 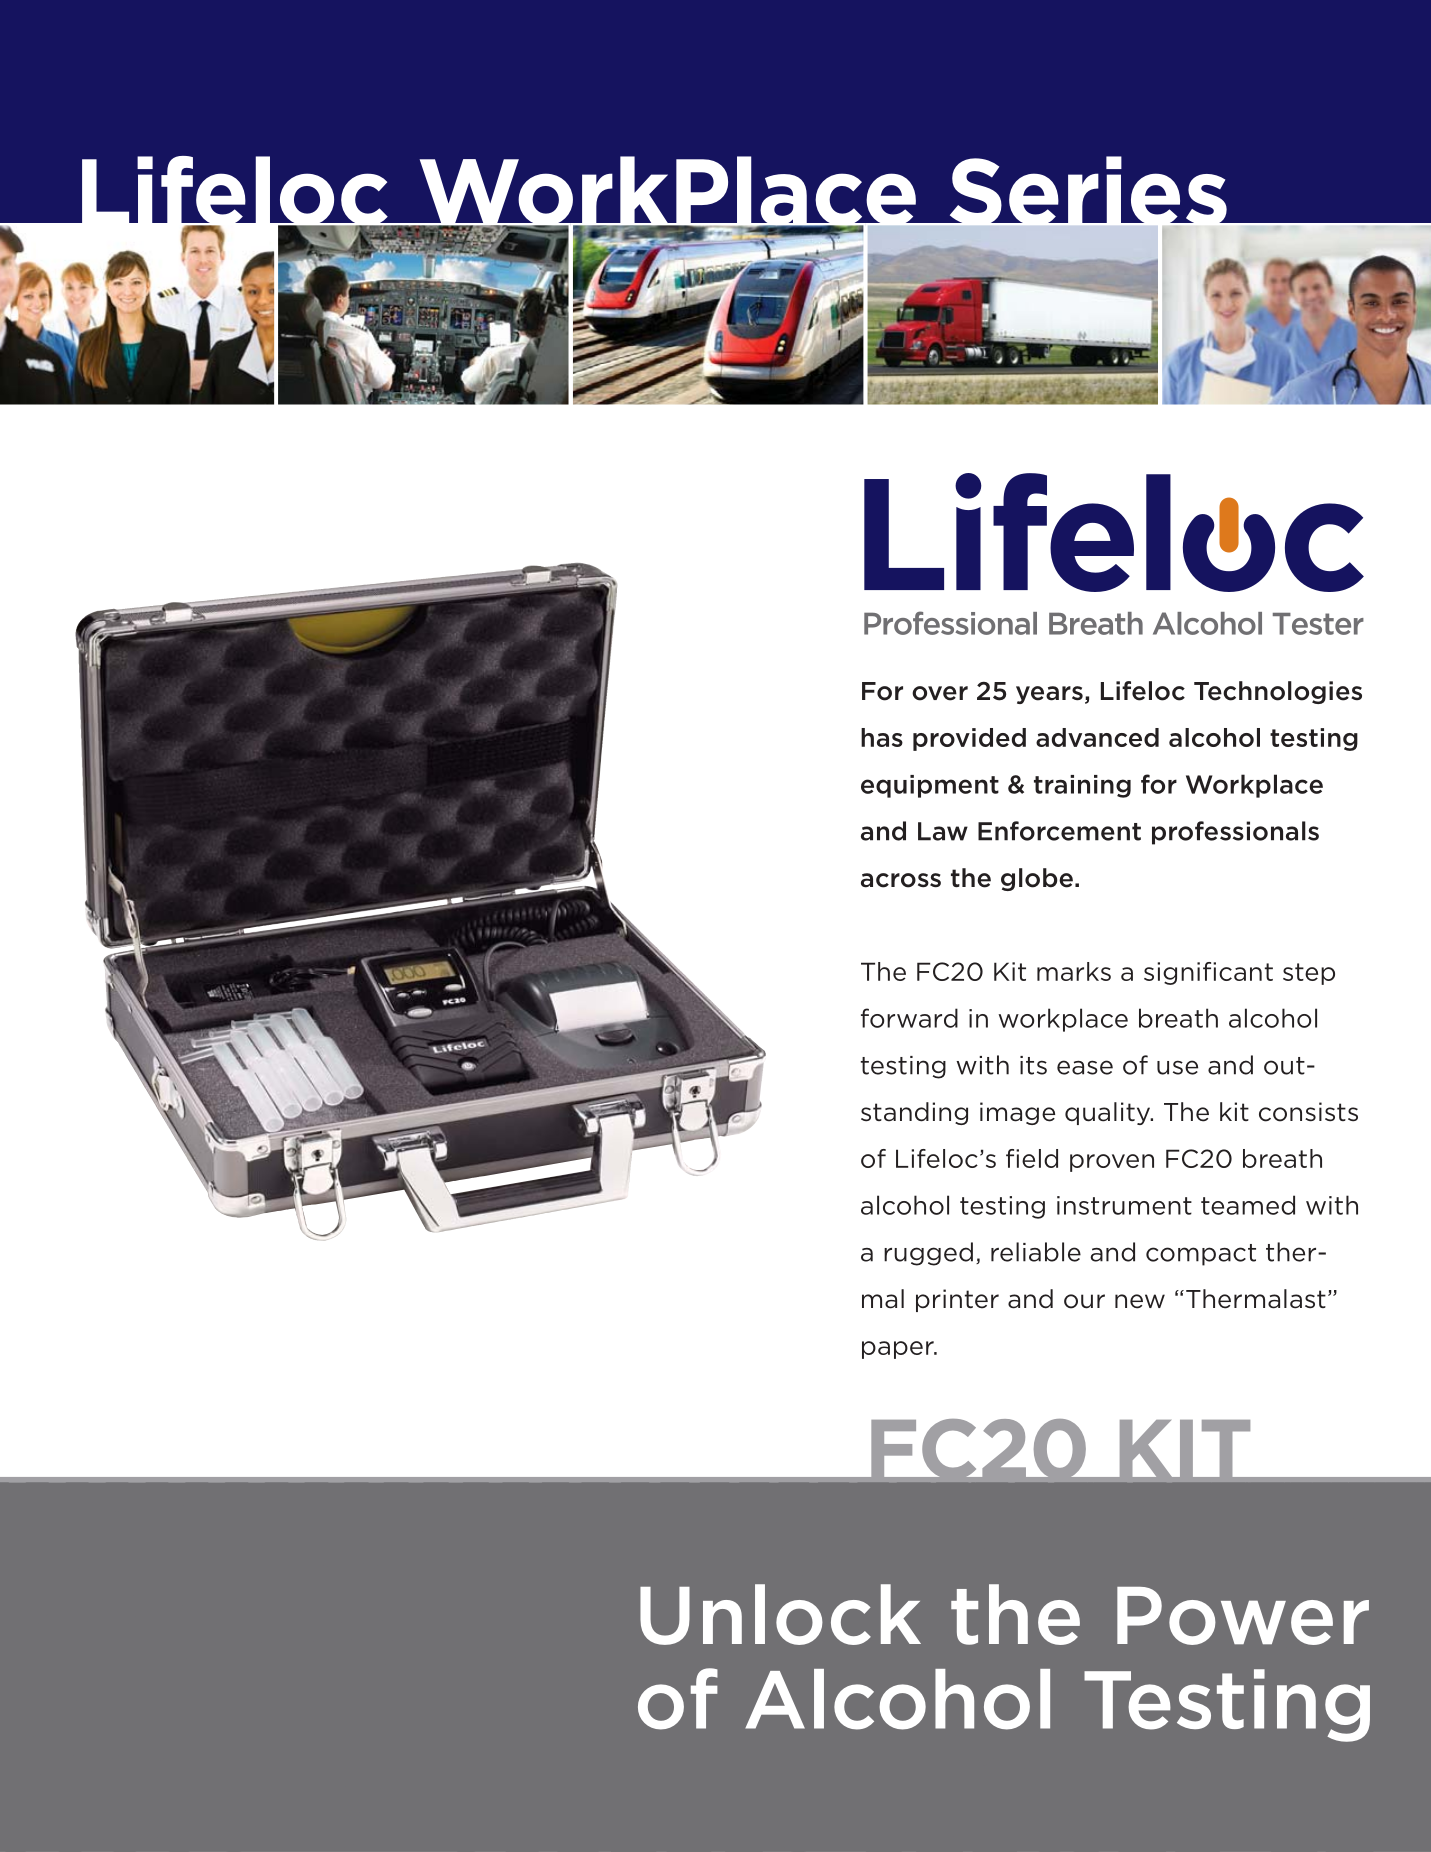 I want to click on eld, so click(x=1040, y=1158).
